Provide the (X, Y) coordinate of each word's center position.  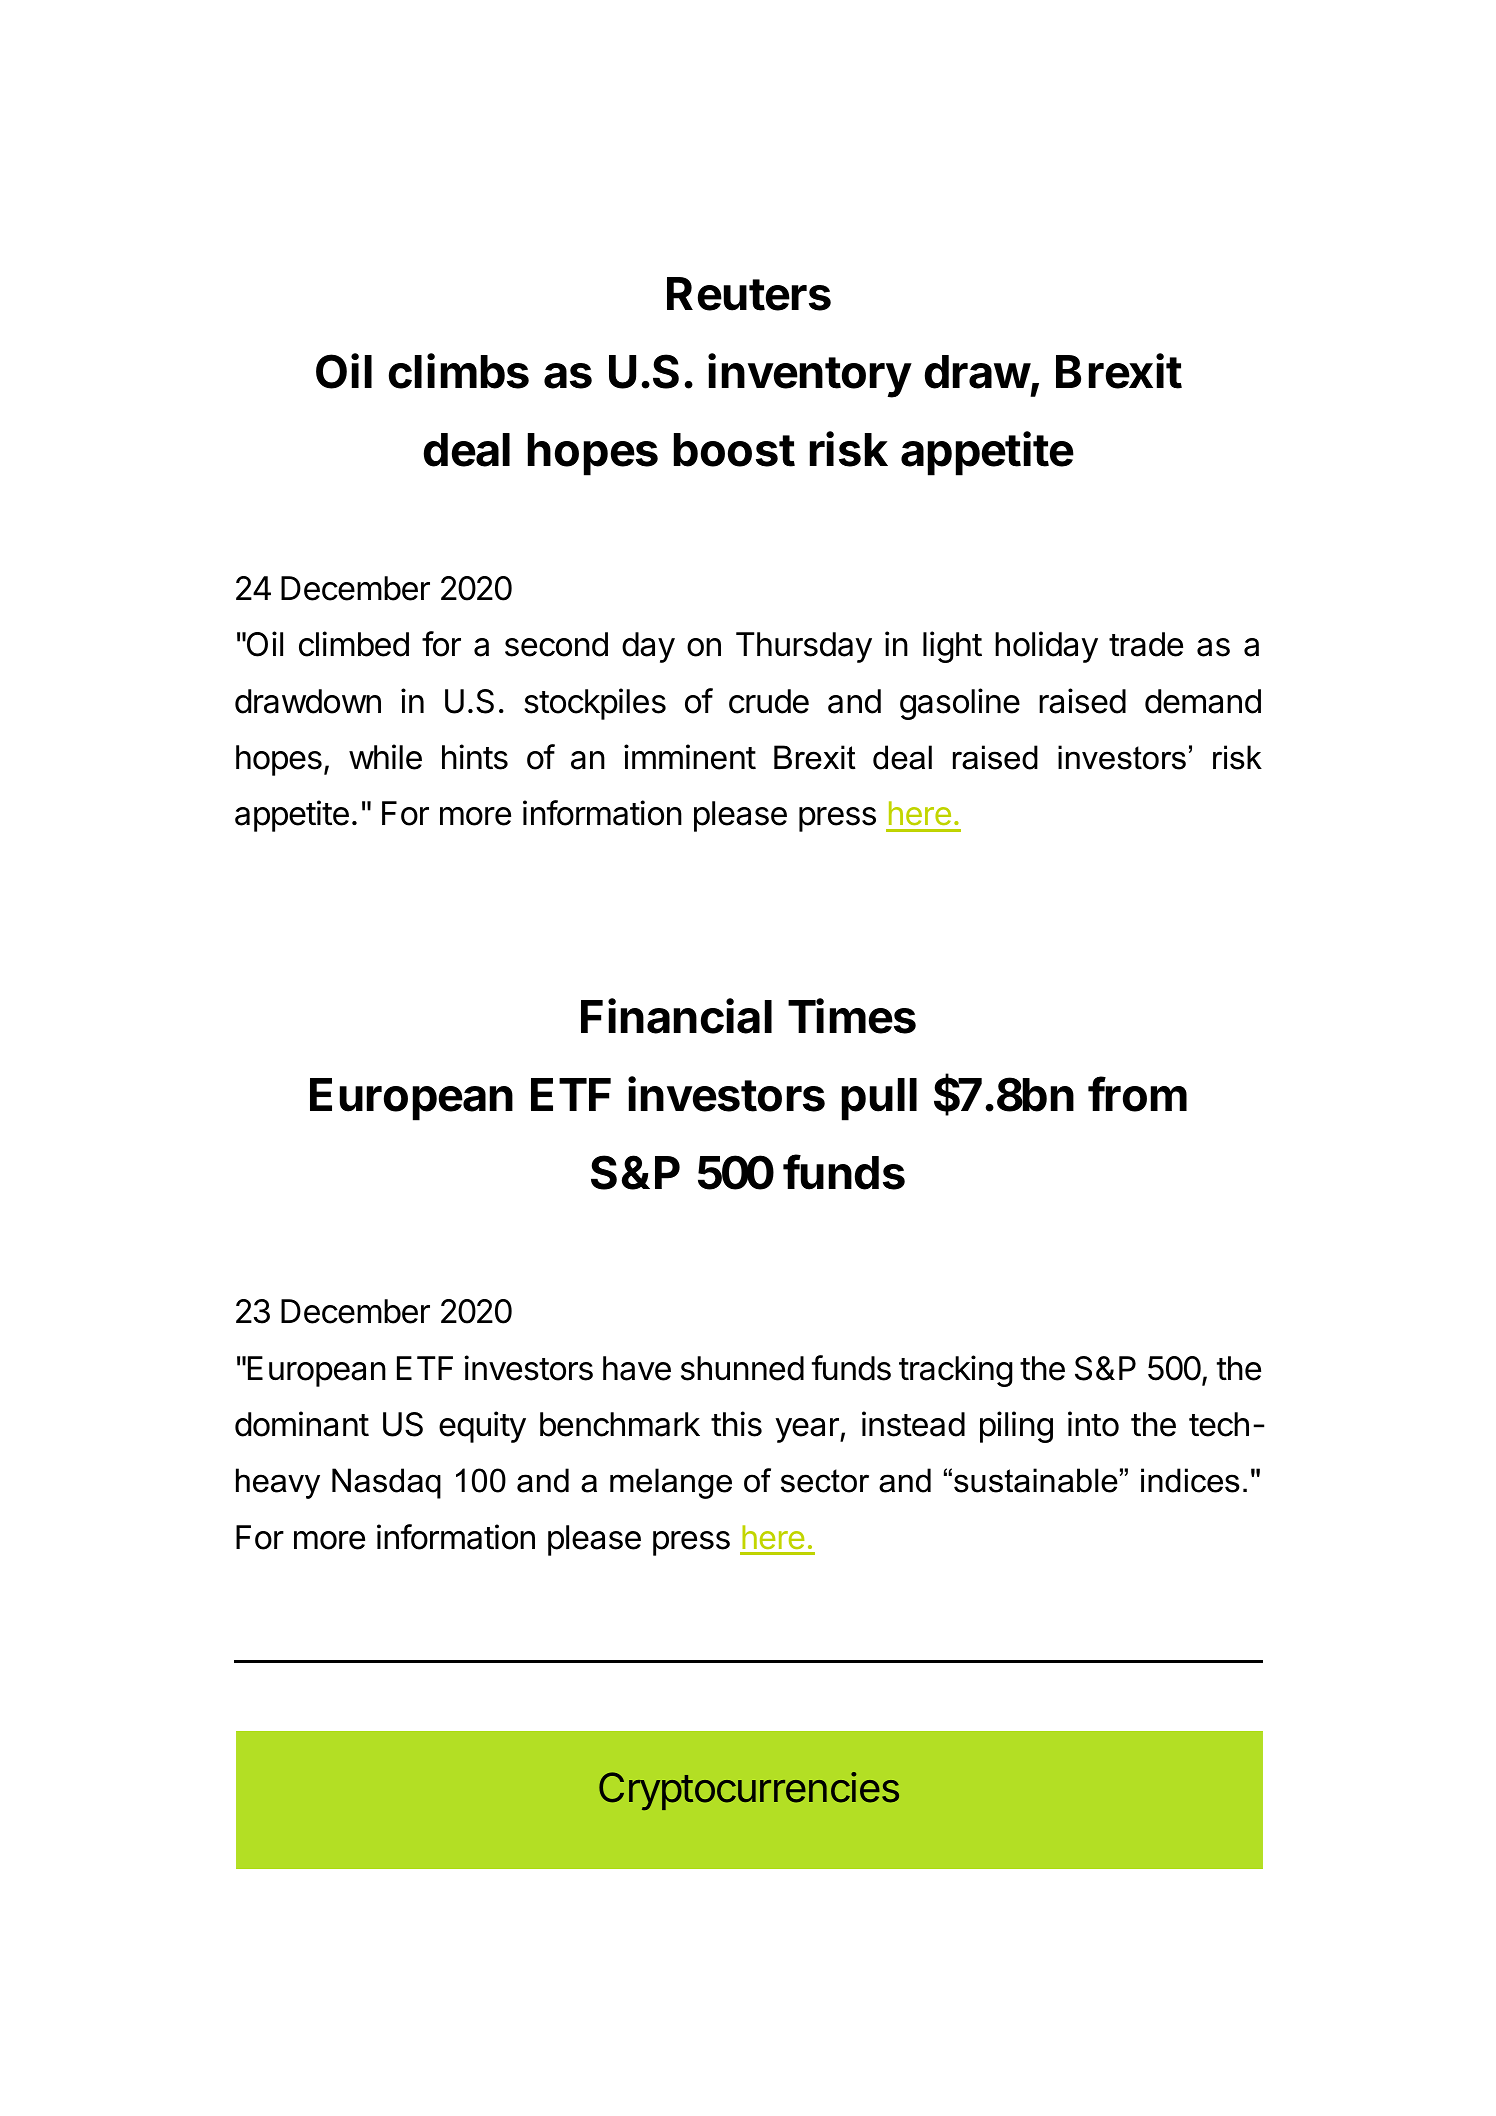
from (1137, 1094)
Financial (676, 1016)
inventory (810, 375)
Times (852, 1016)
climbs (459, 371)
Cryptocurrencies (749, 1791)
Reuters (749, 294)
